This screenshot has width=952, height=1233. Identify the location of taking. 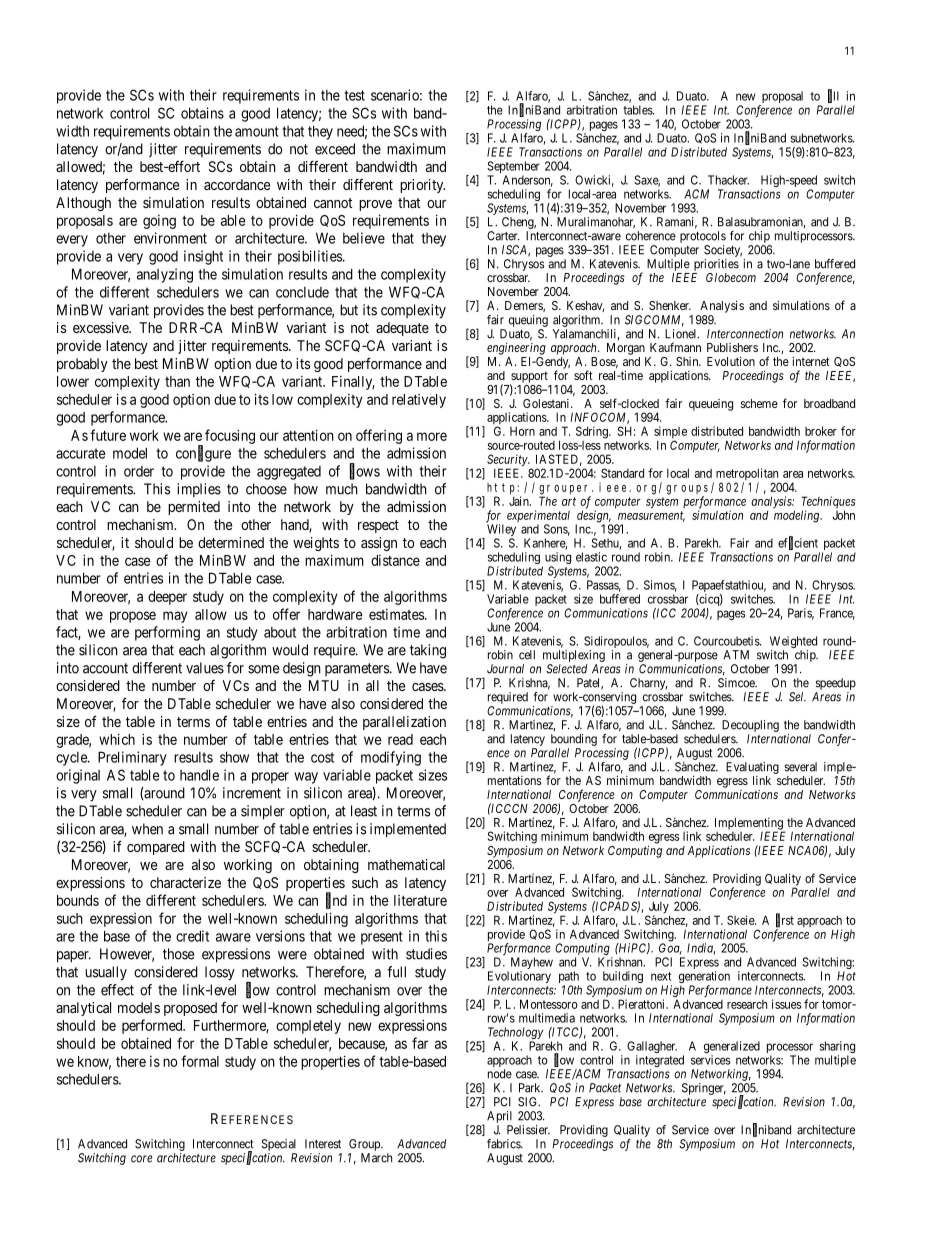
(428, 651).
